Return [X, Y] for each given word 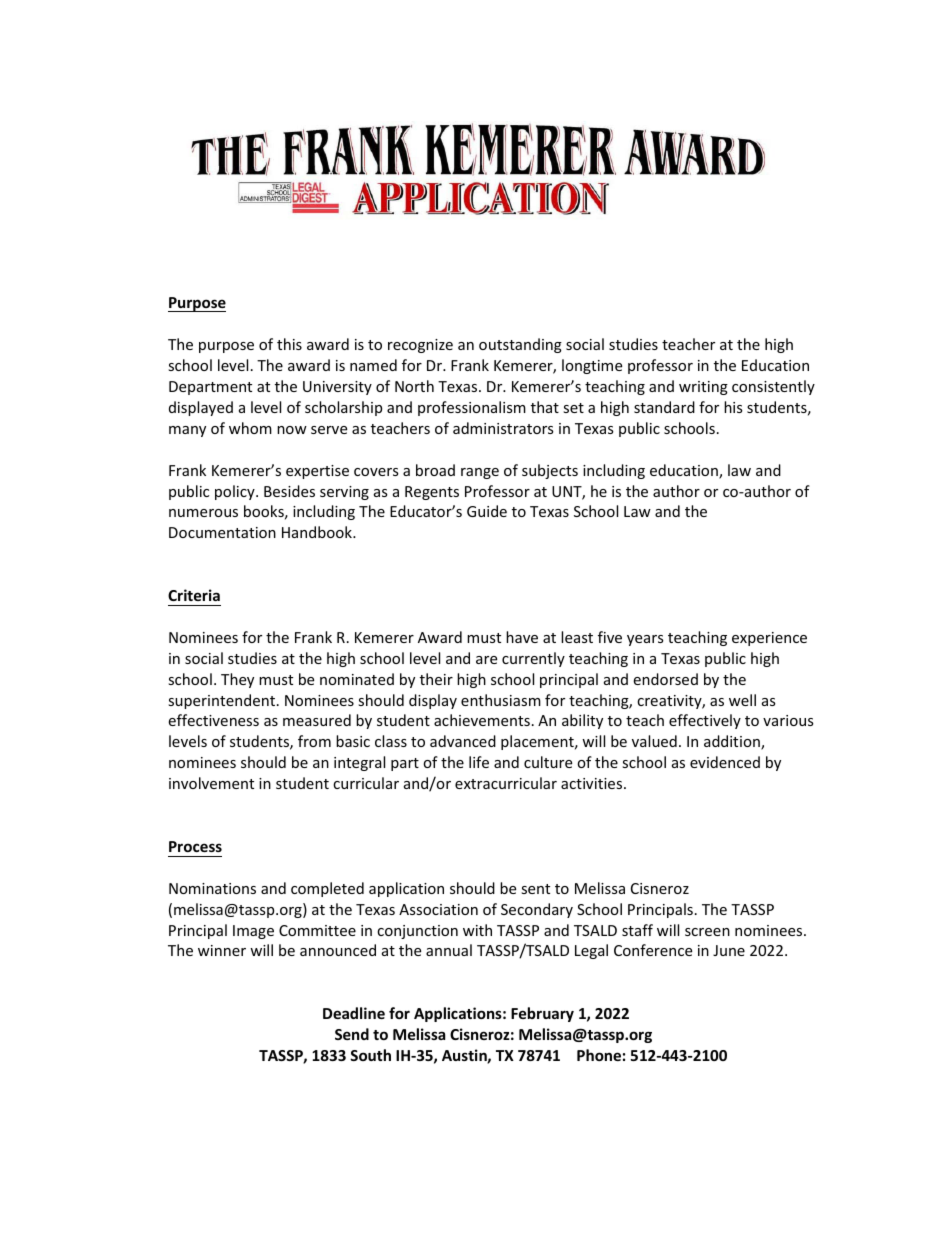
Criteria [194, 595]
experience [769, 639]
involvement [211, 783]
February [542, 1014]
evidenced [725, 762]
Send [352, 1034]
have [522, 637]
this [289, 344]
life [479, 762]
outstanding [520, 345]
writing [703, 388]
